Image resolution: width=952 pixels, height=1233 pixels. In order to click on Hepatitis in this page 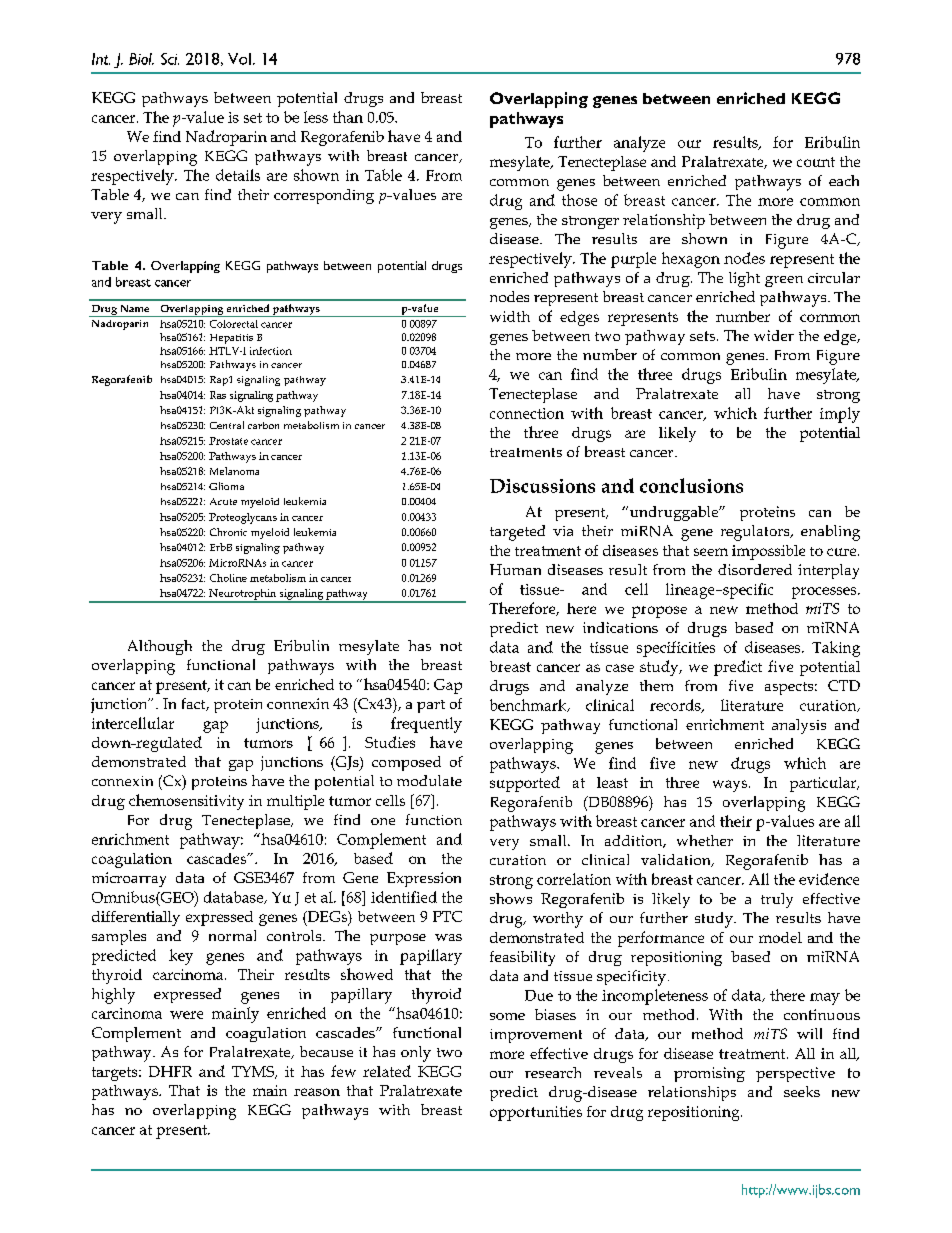, I will do `click(231, 339)`.
